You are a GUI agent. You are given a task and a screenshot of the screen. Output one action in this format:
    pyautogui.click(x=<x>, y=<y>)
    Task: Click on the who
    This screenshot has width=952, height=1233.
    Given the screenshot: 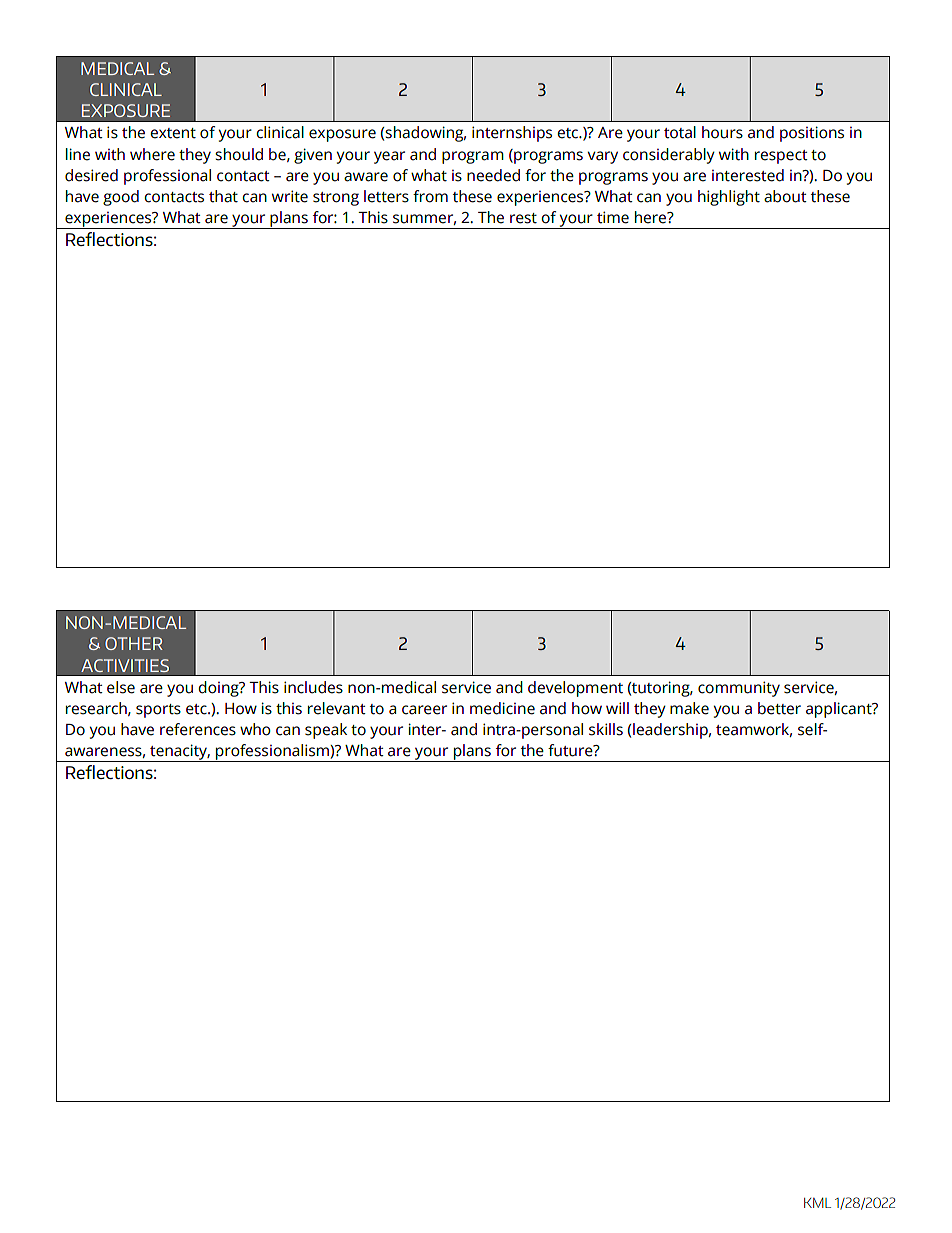 What is the action you would take?
    pyautogui.click(x=255, y=729)
